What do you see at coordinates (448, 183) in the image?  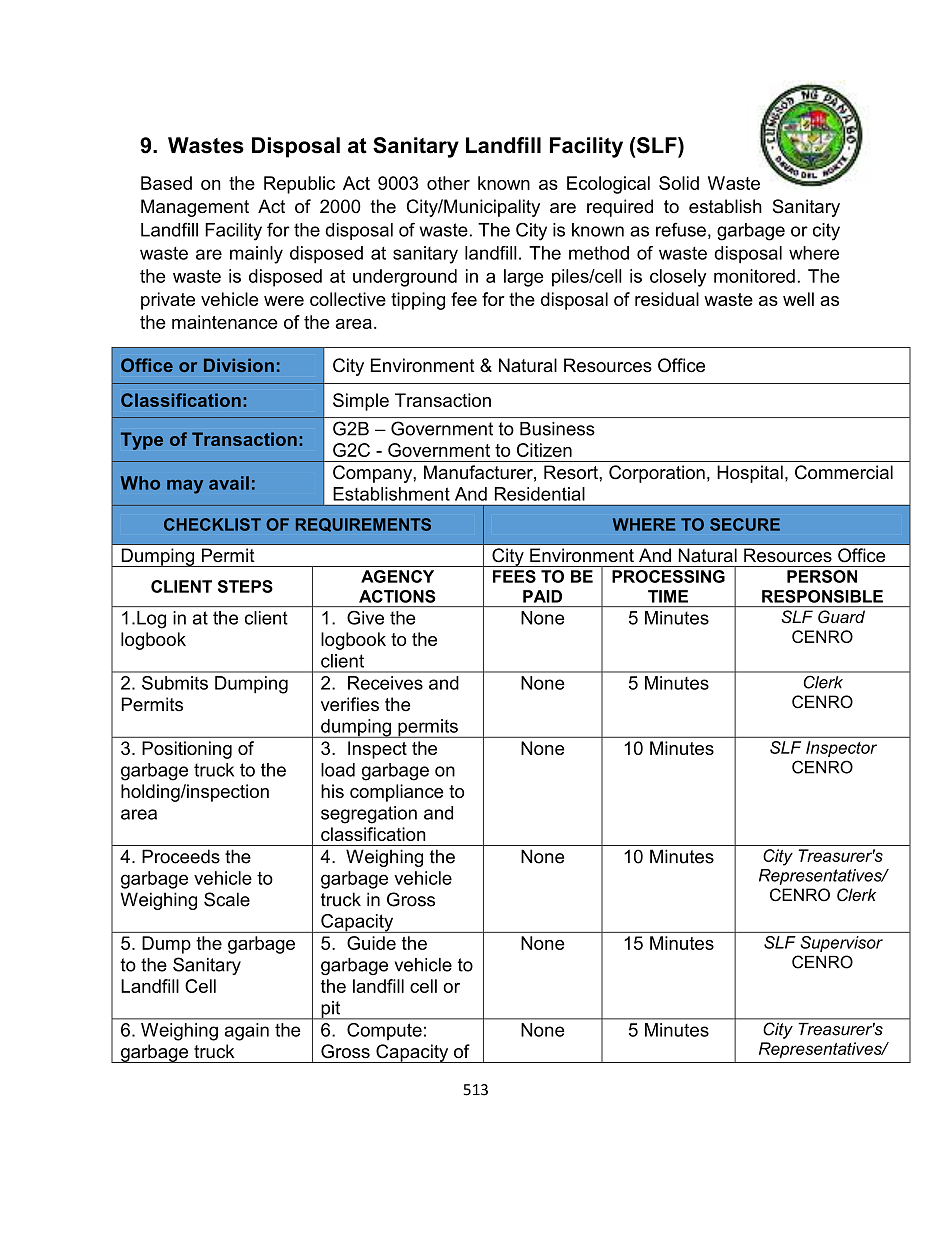 I see `other` at bounding box center [448, 183].
